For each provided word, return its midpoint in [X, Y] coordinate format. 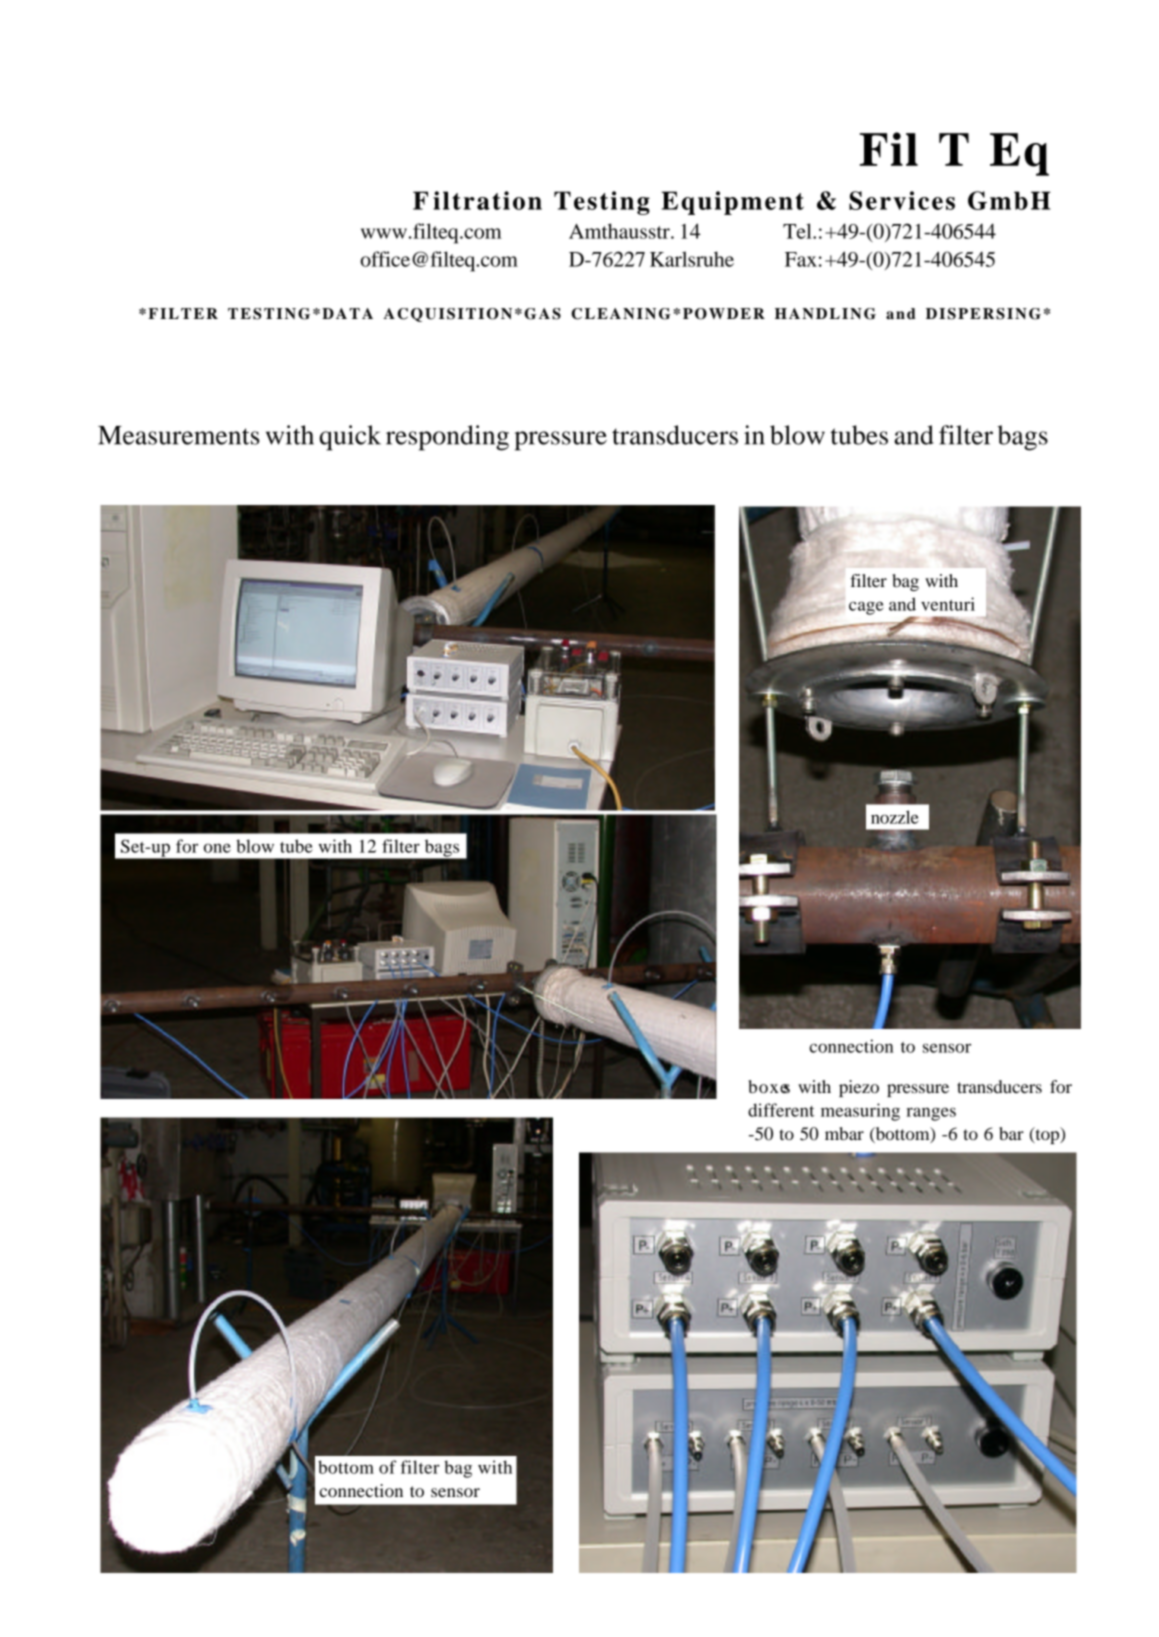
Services [902, 200]
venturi [948, 604]
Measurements [179, 435]
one [217, 848]
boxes [769, 1086]
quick [350, 438]
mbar [844, 1133]
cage [866, 608]
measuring [860, 1112]
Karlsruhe [692, 259]
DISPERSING [983, 314]
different [781, 1110]
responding [447, 438]
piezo [859, 1088]
